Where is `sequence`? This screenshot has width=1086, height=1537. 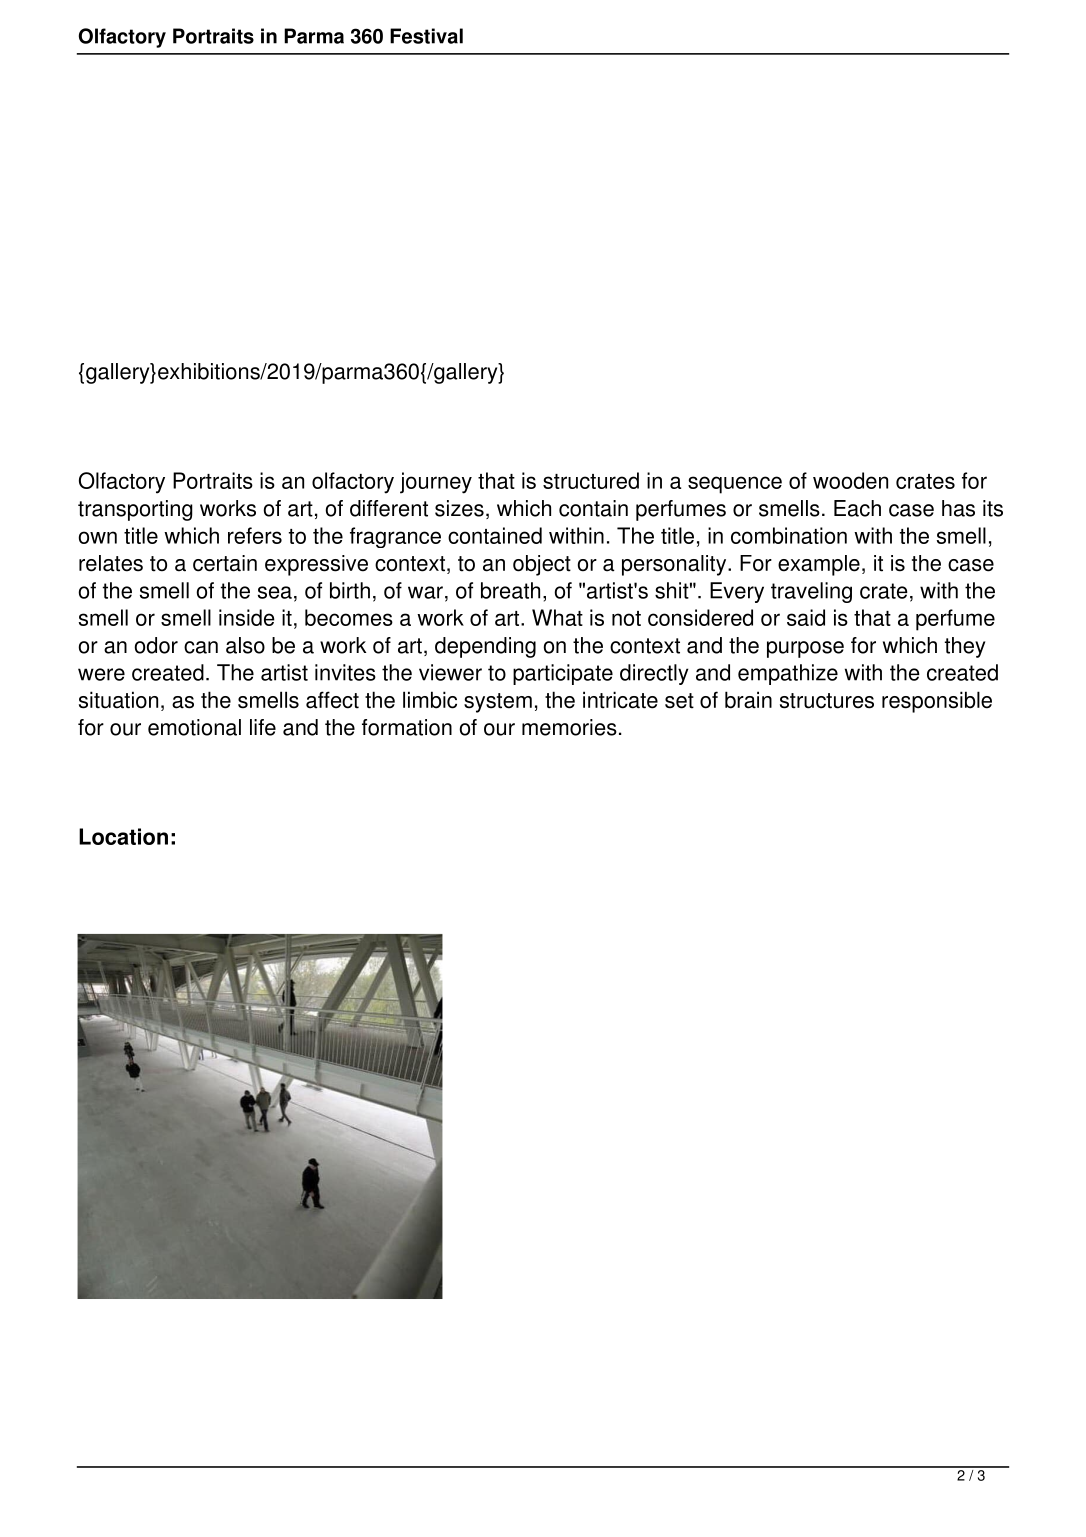 sequence is located at coordinates (735, 485).
